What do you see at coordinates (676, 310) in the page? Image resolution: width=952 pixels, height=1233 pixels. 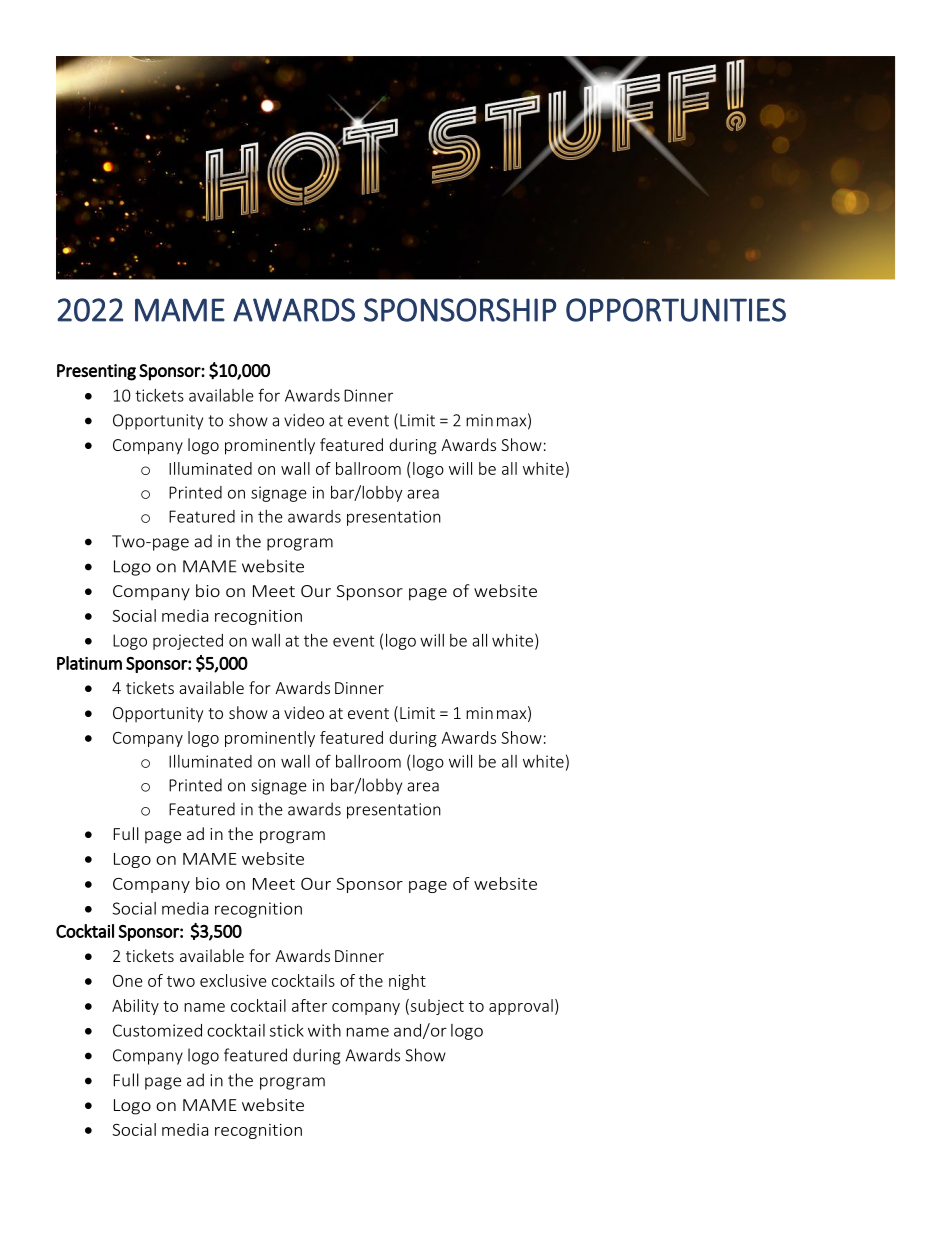 I see `OPPORTUNITIES` at bounding box center [676, 310].
